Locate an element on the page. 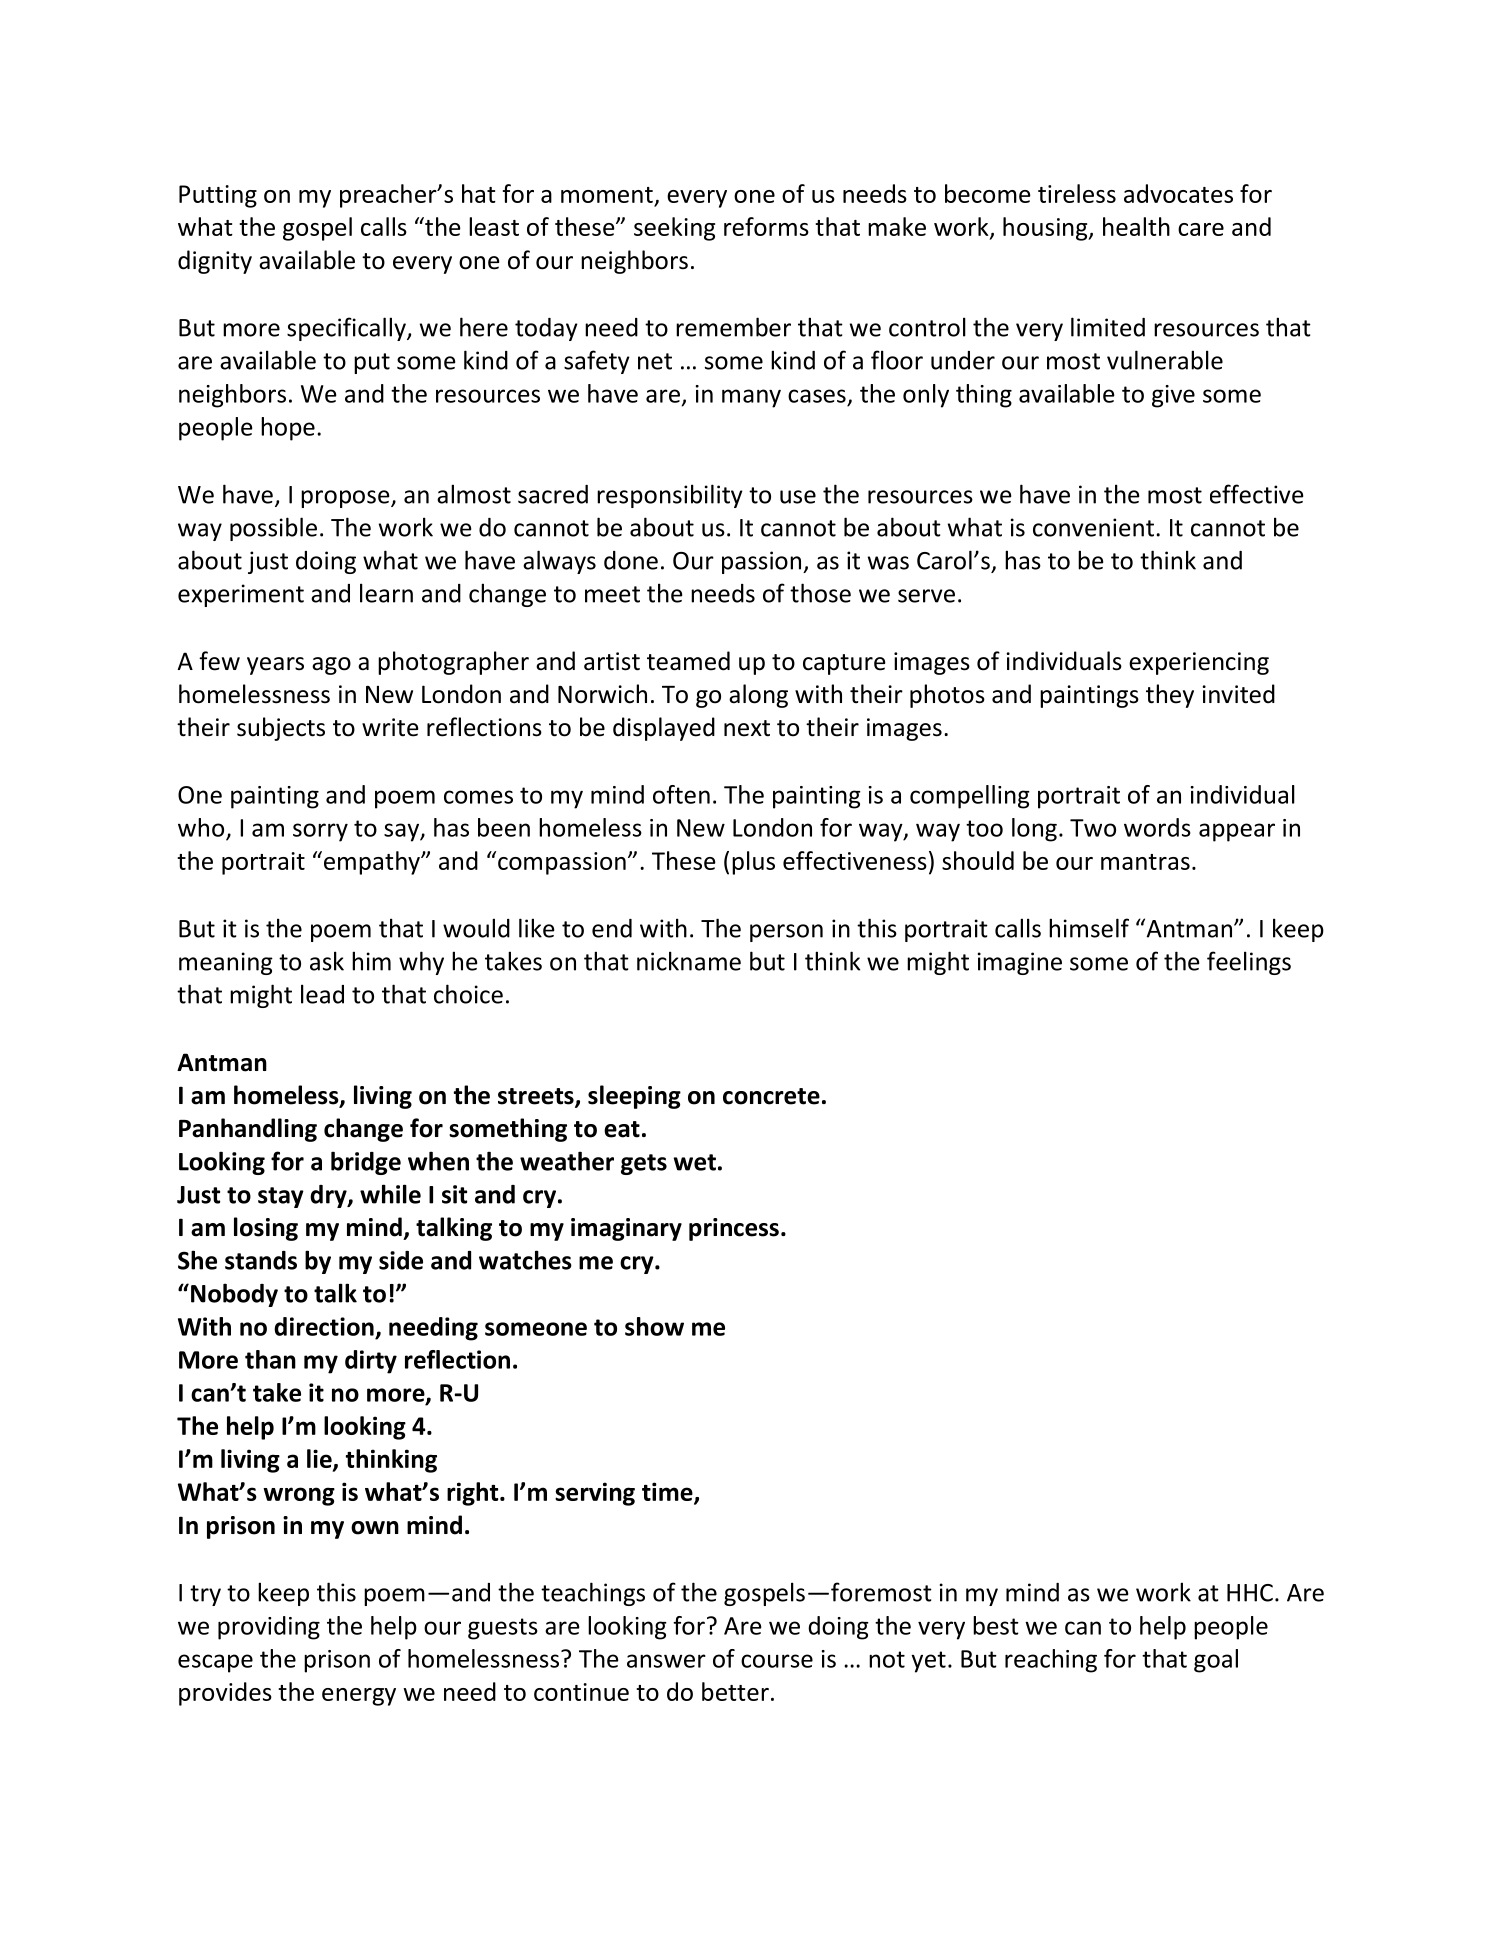 The height and width of the image is (1950, 1507). course is located at coordinates (777, 1661).
